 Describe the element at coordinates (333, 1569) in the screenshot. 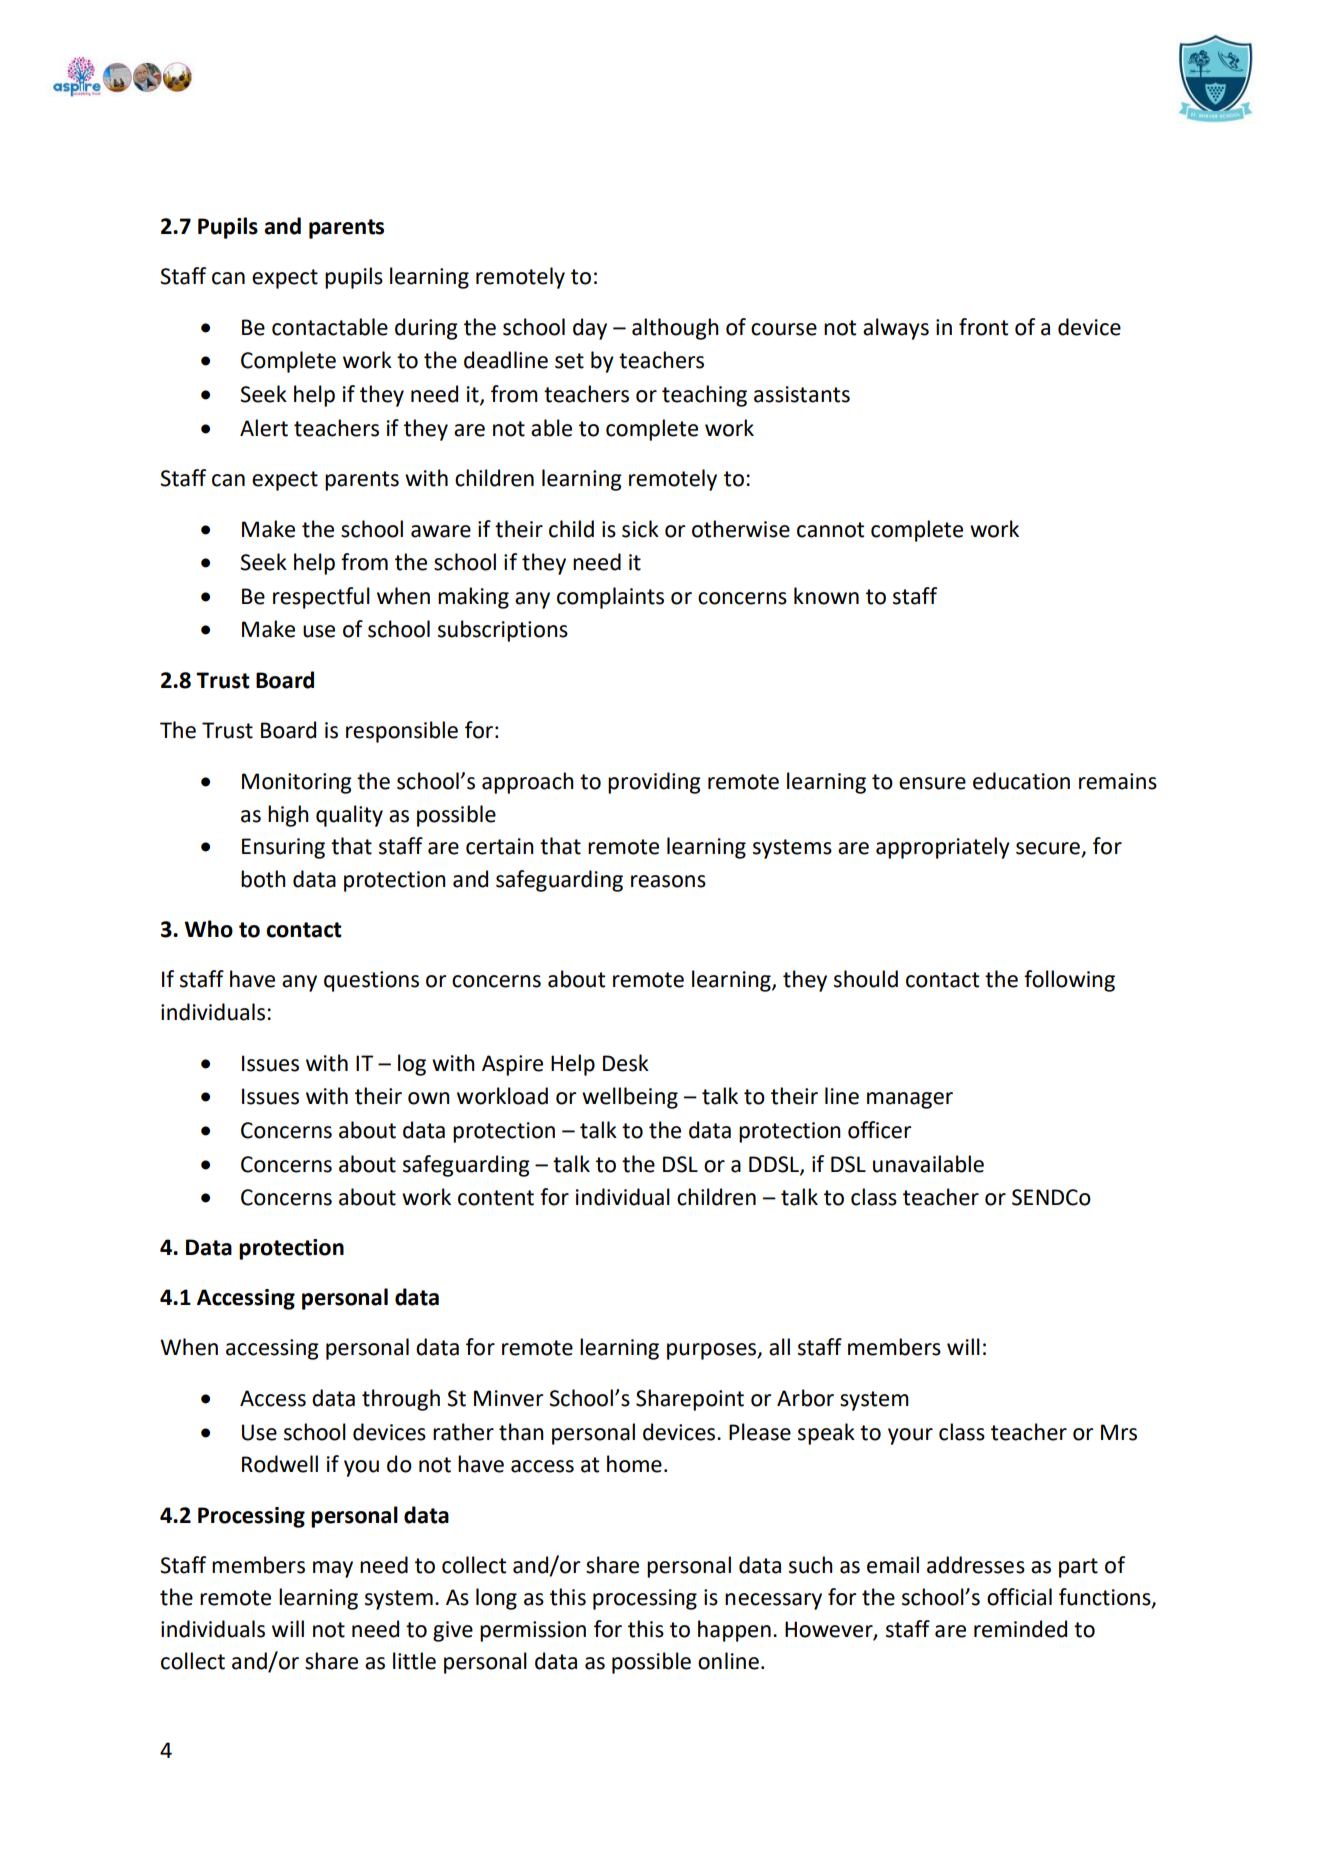

I see `may` at that location.
